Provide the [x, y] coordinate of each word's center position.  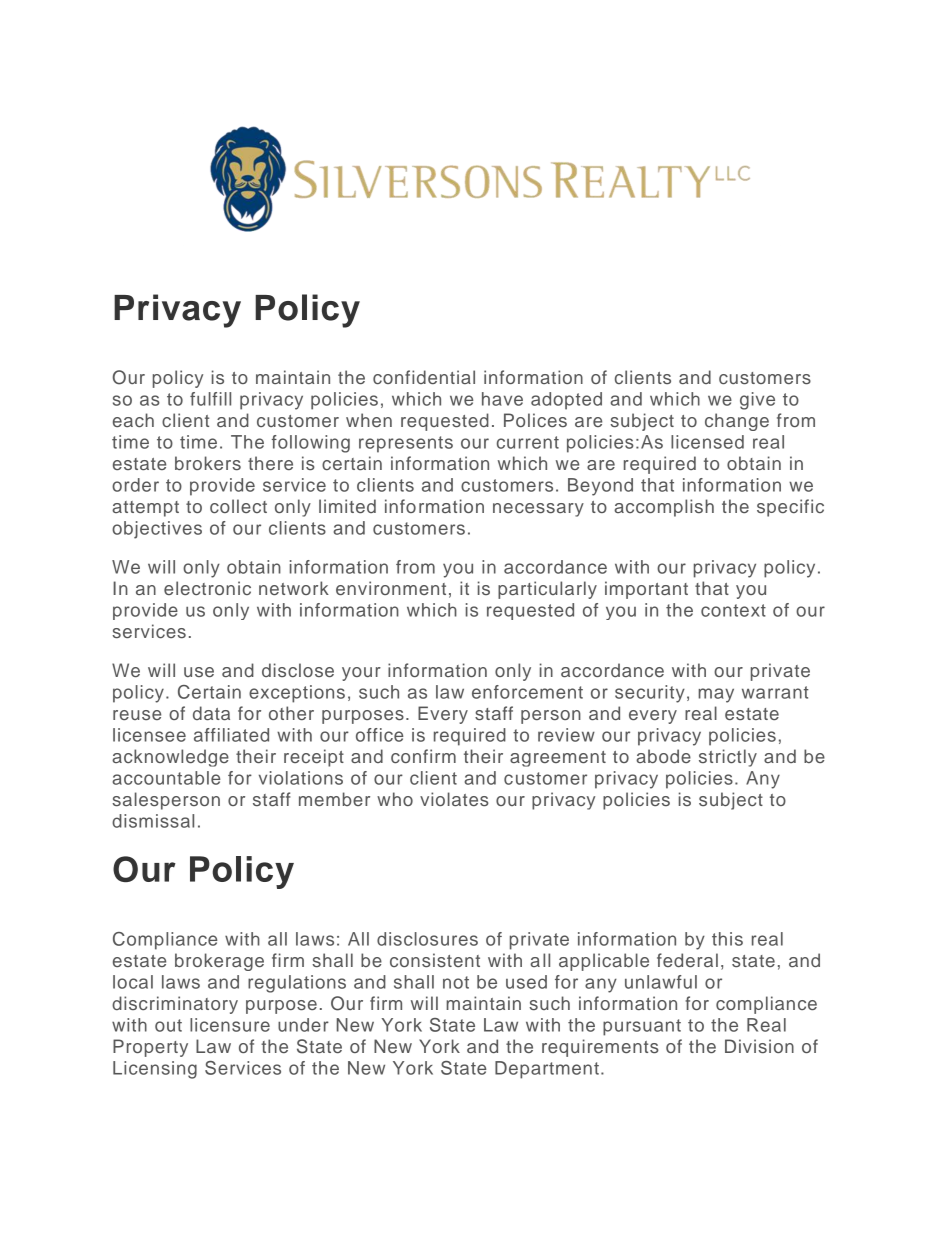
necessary [538, 510]
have [502, 399]
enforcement [527, 692]
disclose [298, 670]
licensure [230, 1025]
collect [238, 506]
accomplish [664, 508]
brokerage [219, 962]
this [727, 939]
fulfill [210, 399]
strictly [728, 758]
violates [454, 799]
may [716, 695]
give [757, 401]
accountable [166, 778]
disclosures [427, 939]
